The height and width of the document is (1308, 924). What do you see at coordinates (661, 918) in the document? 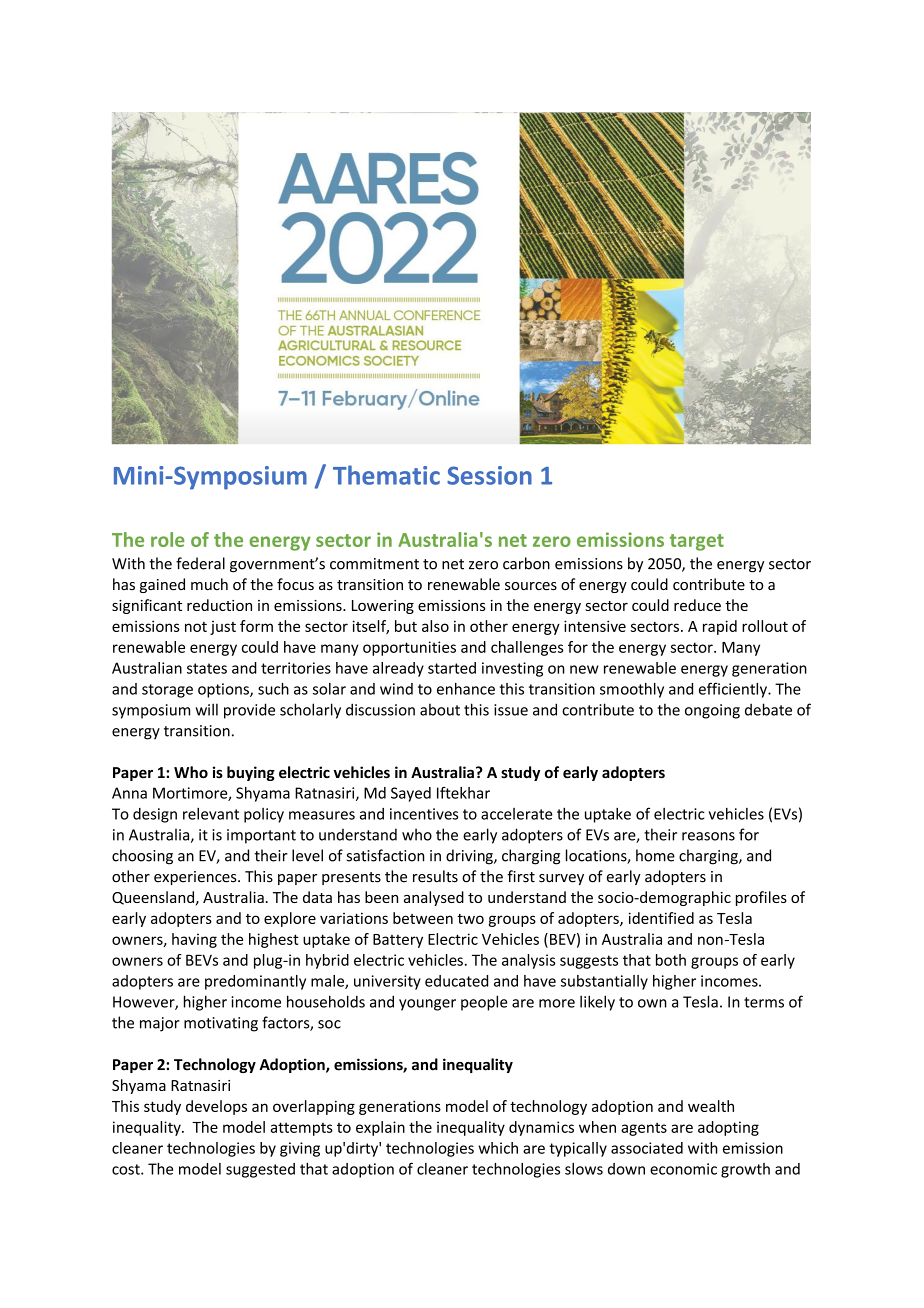
I see `identified` at bounding box center [661, 918].
